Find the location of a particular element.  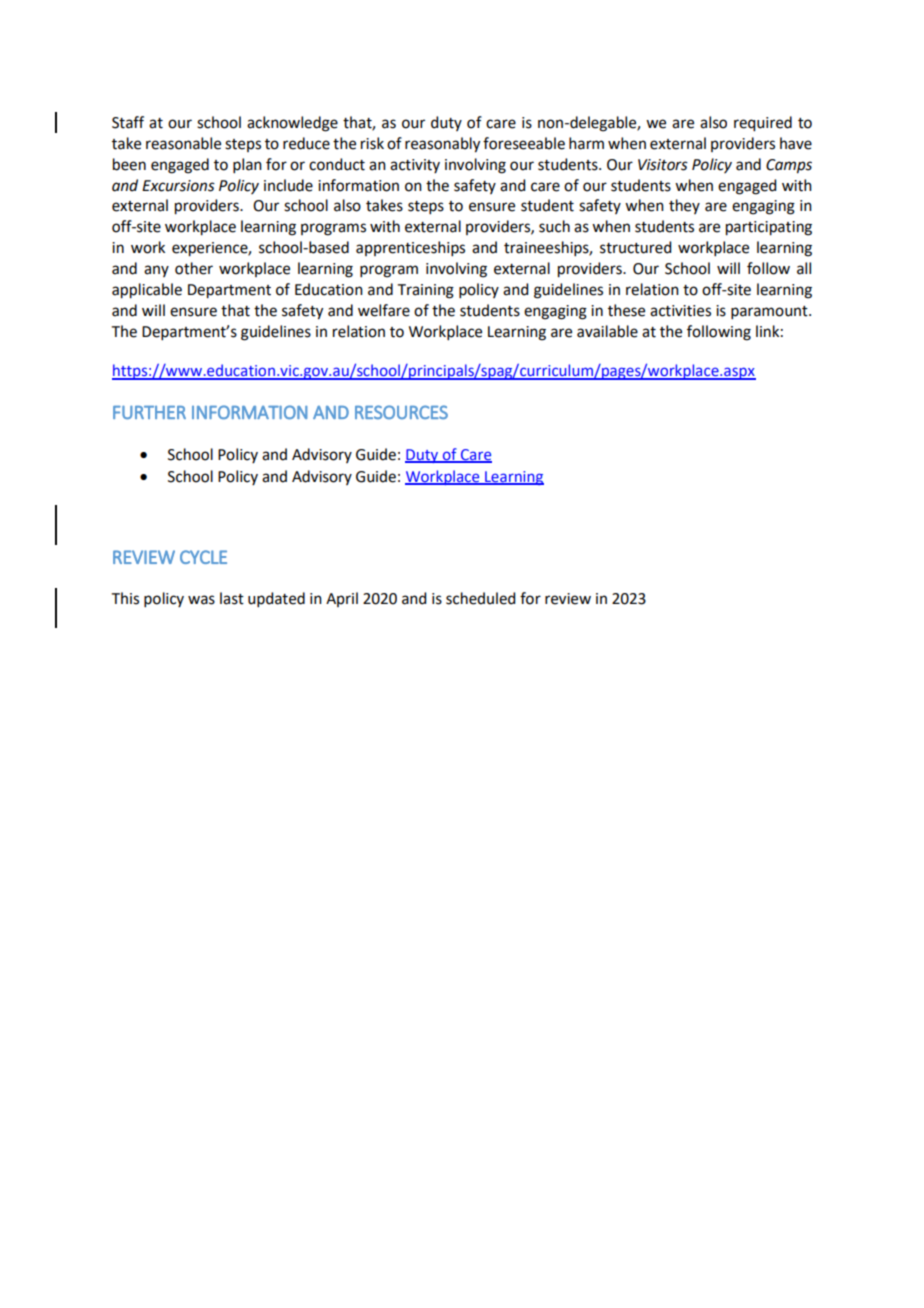

reasonably is located at coordinates (442, 145).
